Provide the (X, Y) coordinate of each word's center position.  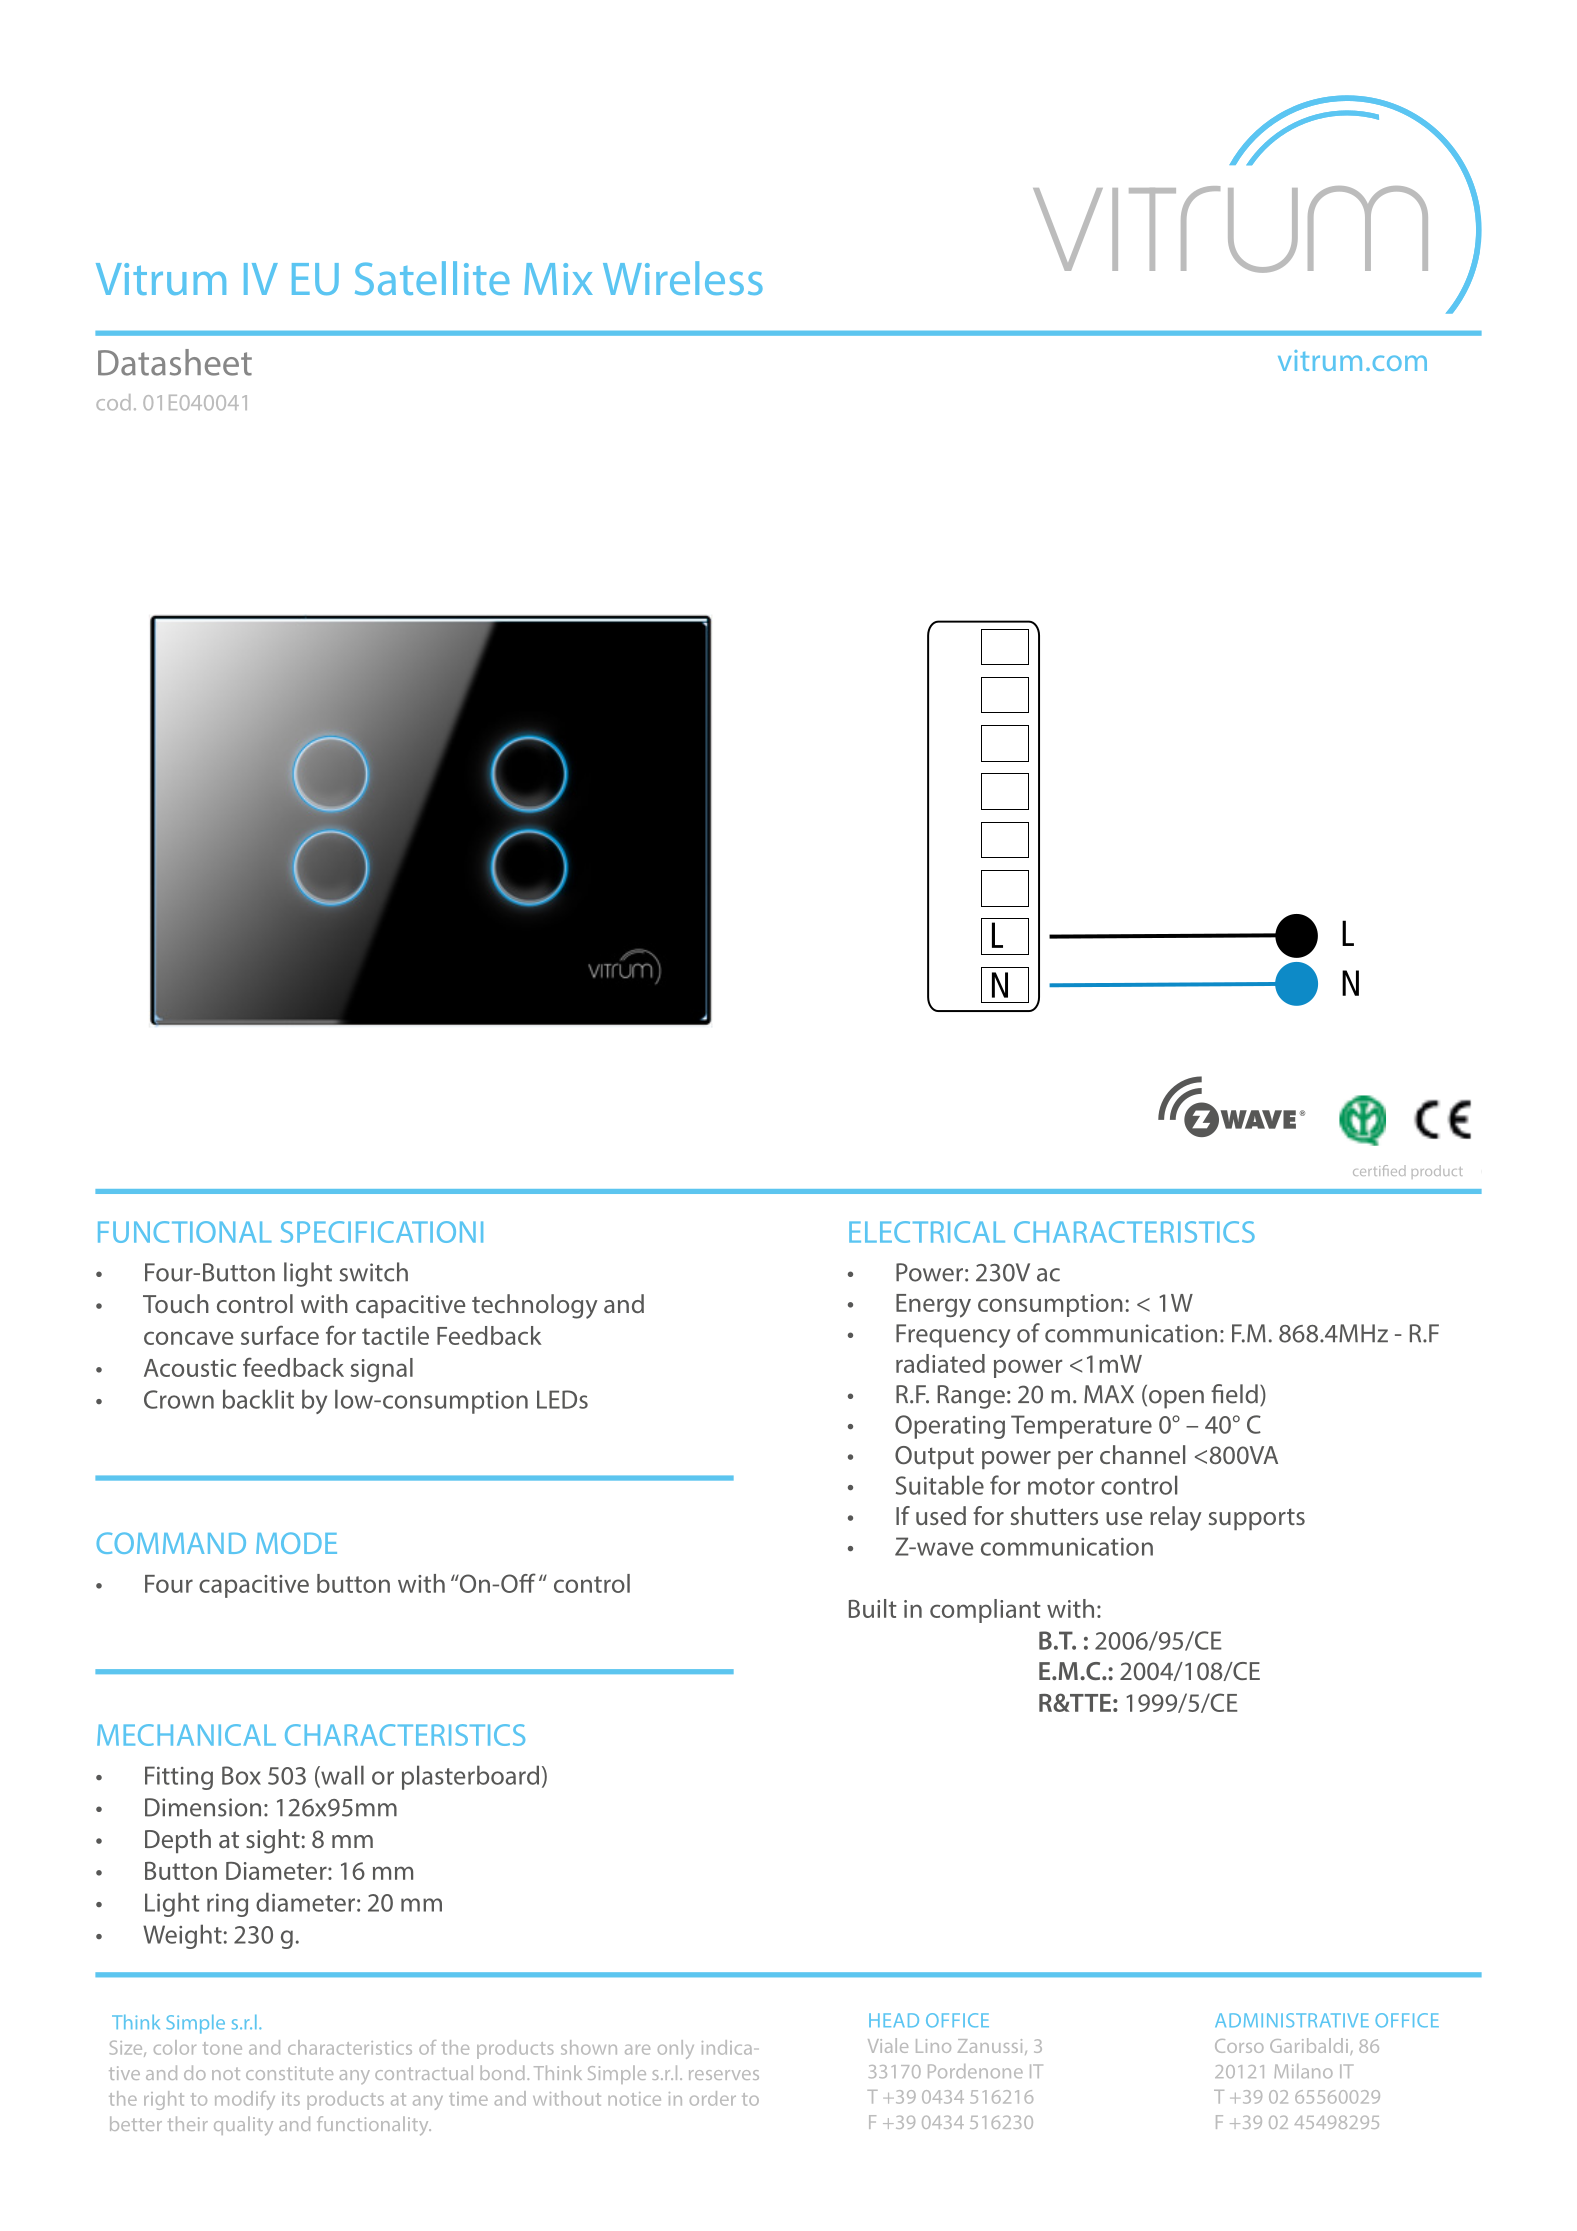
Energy (933, 1306)
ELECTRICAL (927, 1232)
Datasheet (175, 362)
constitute (289, 2073)
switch (374, 1272)
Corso (1239, 2046)
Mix (558, 279)
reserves (724, 2075)
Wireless (683, 278)
